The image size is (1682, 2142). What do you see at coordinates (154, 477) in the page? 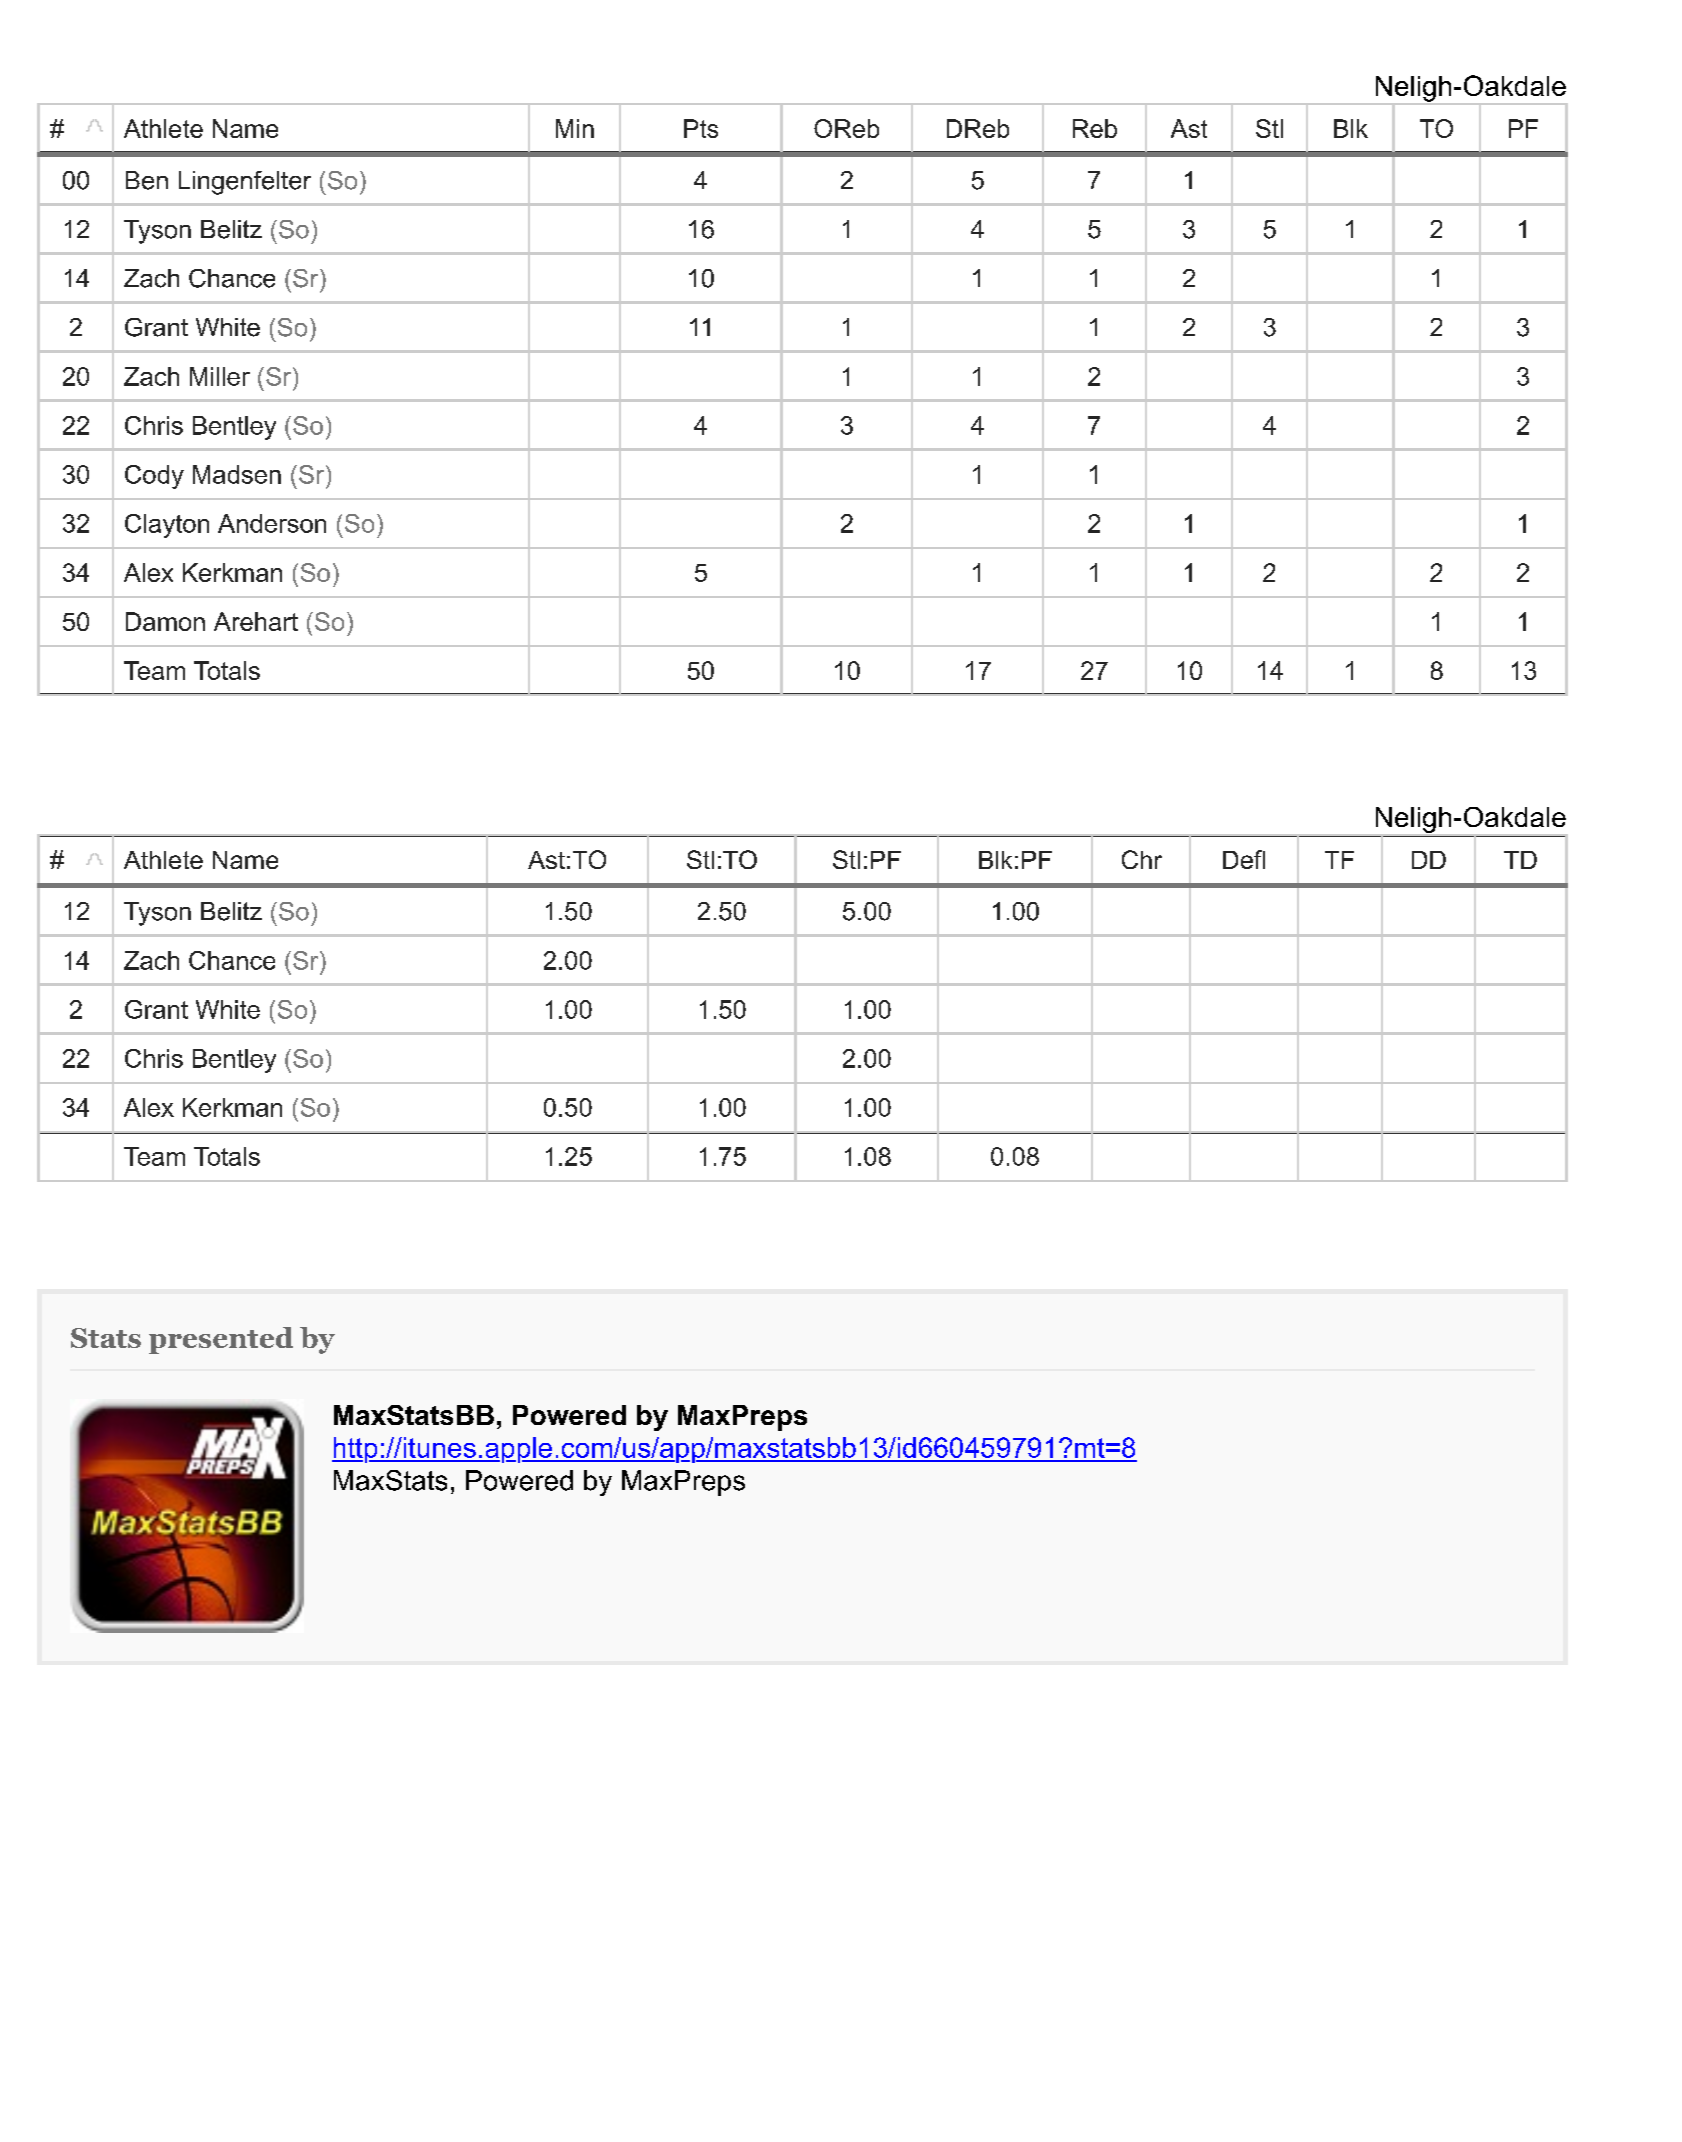
I see `Cody` at bounding box center [154, 477].
